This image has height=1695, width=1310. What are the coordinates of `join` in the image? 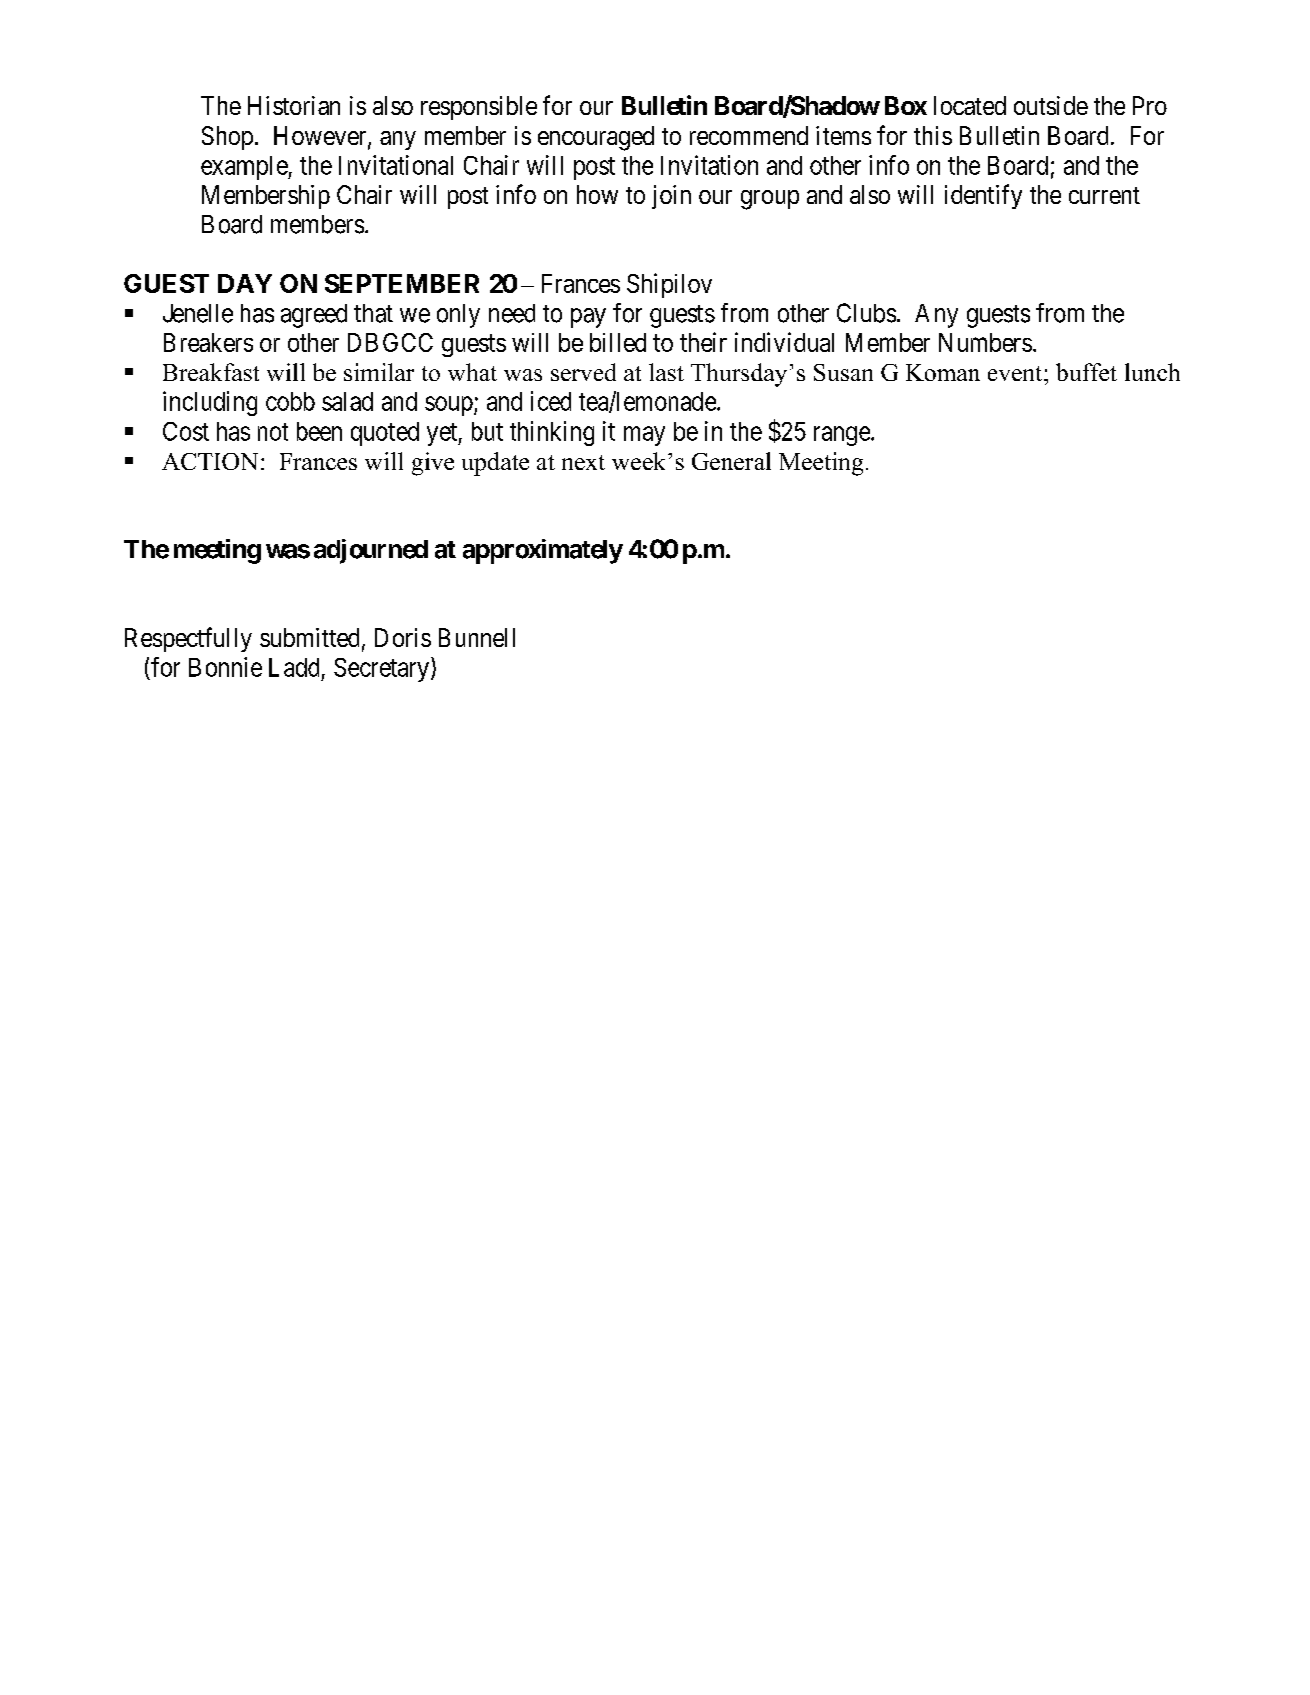 It's located at (671, 197).
